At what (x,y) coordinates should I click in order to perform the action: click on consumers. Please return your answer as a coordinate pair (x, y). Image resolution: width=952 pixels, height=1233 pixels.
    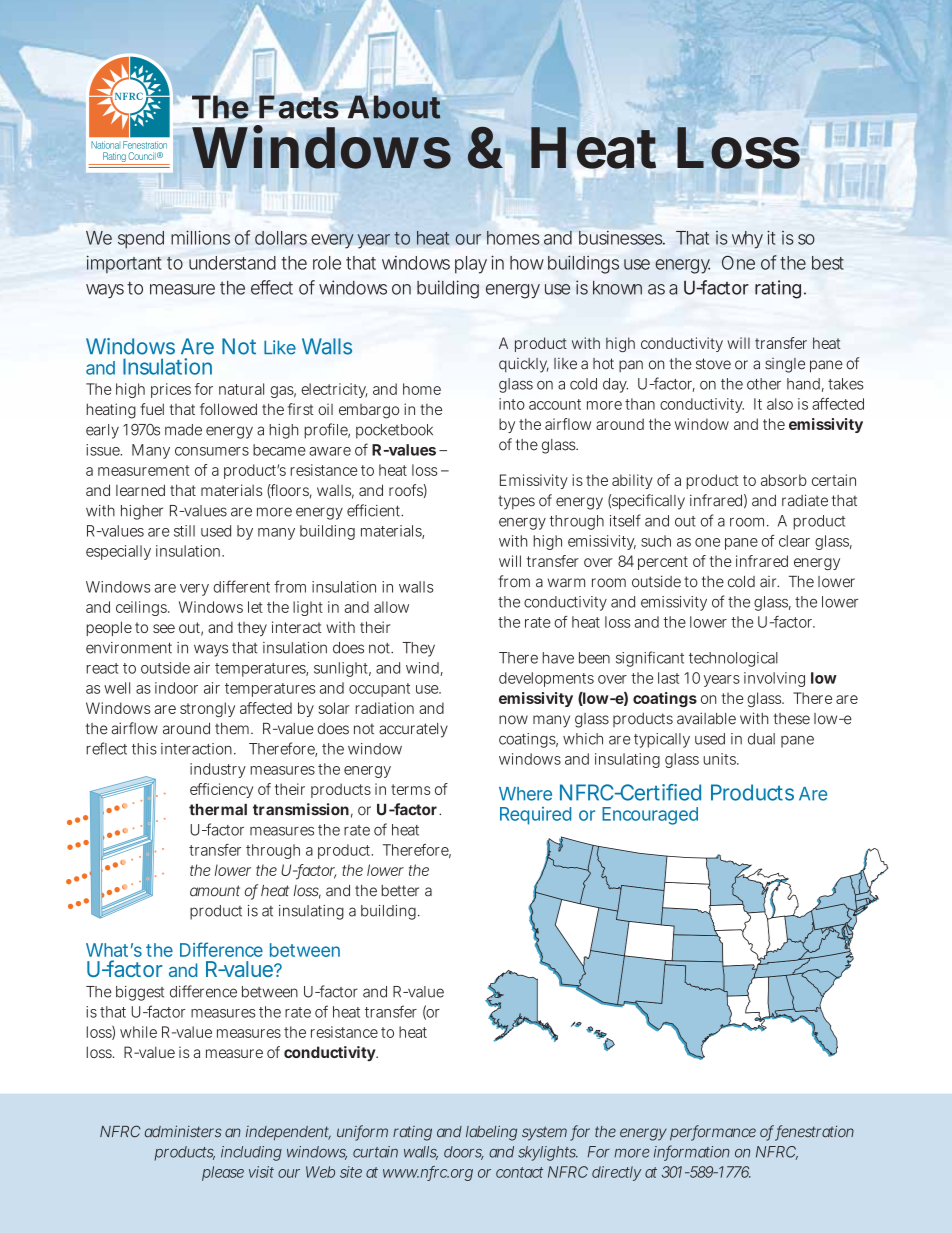
    Looking at the image, I should click on (212, 451).
